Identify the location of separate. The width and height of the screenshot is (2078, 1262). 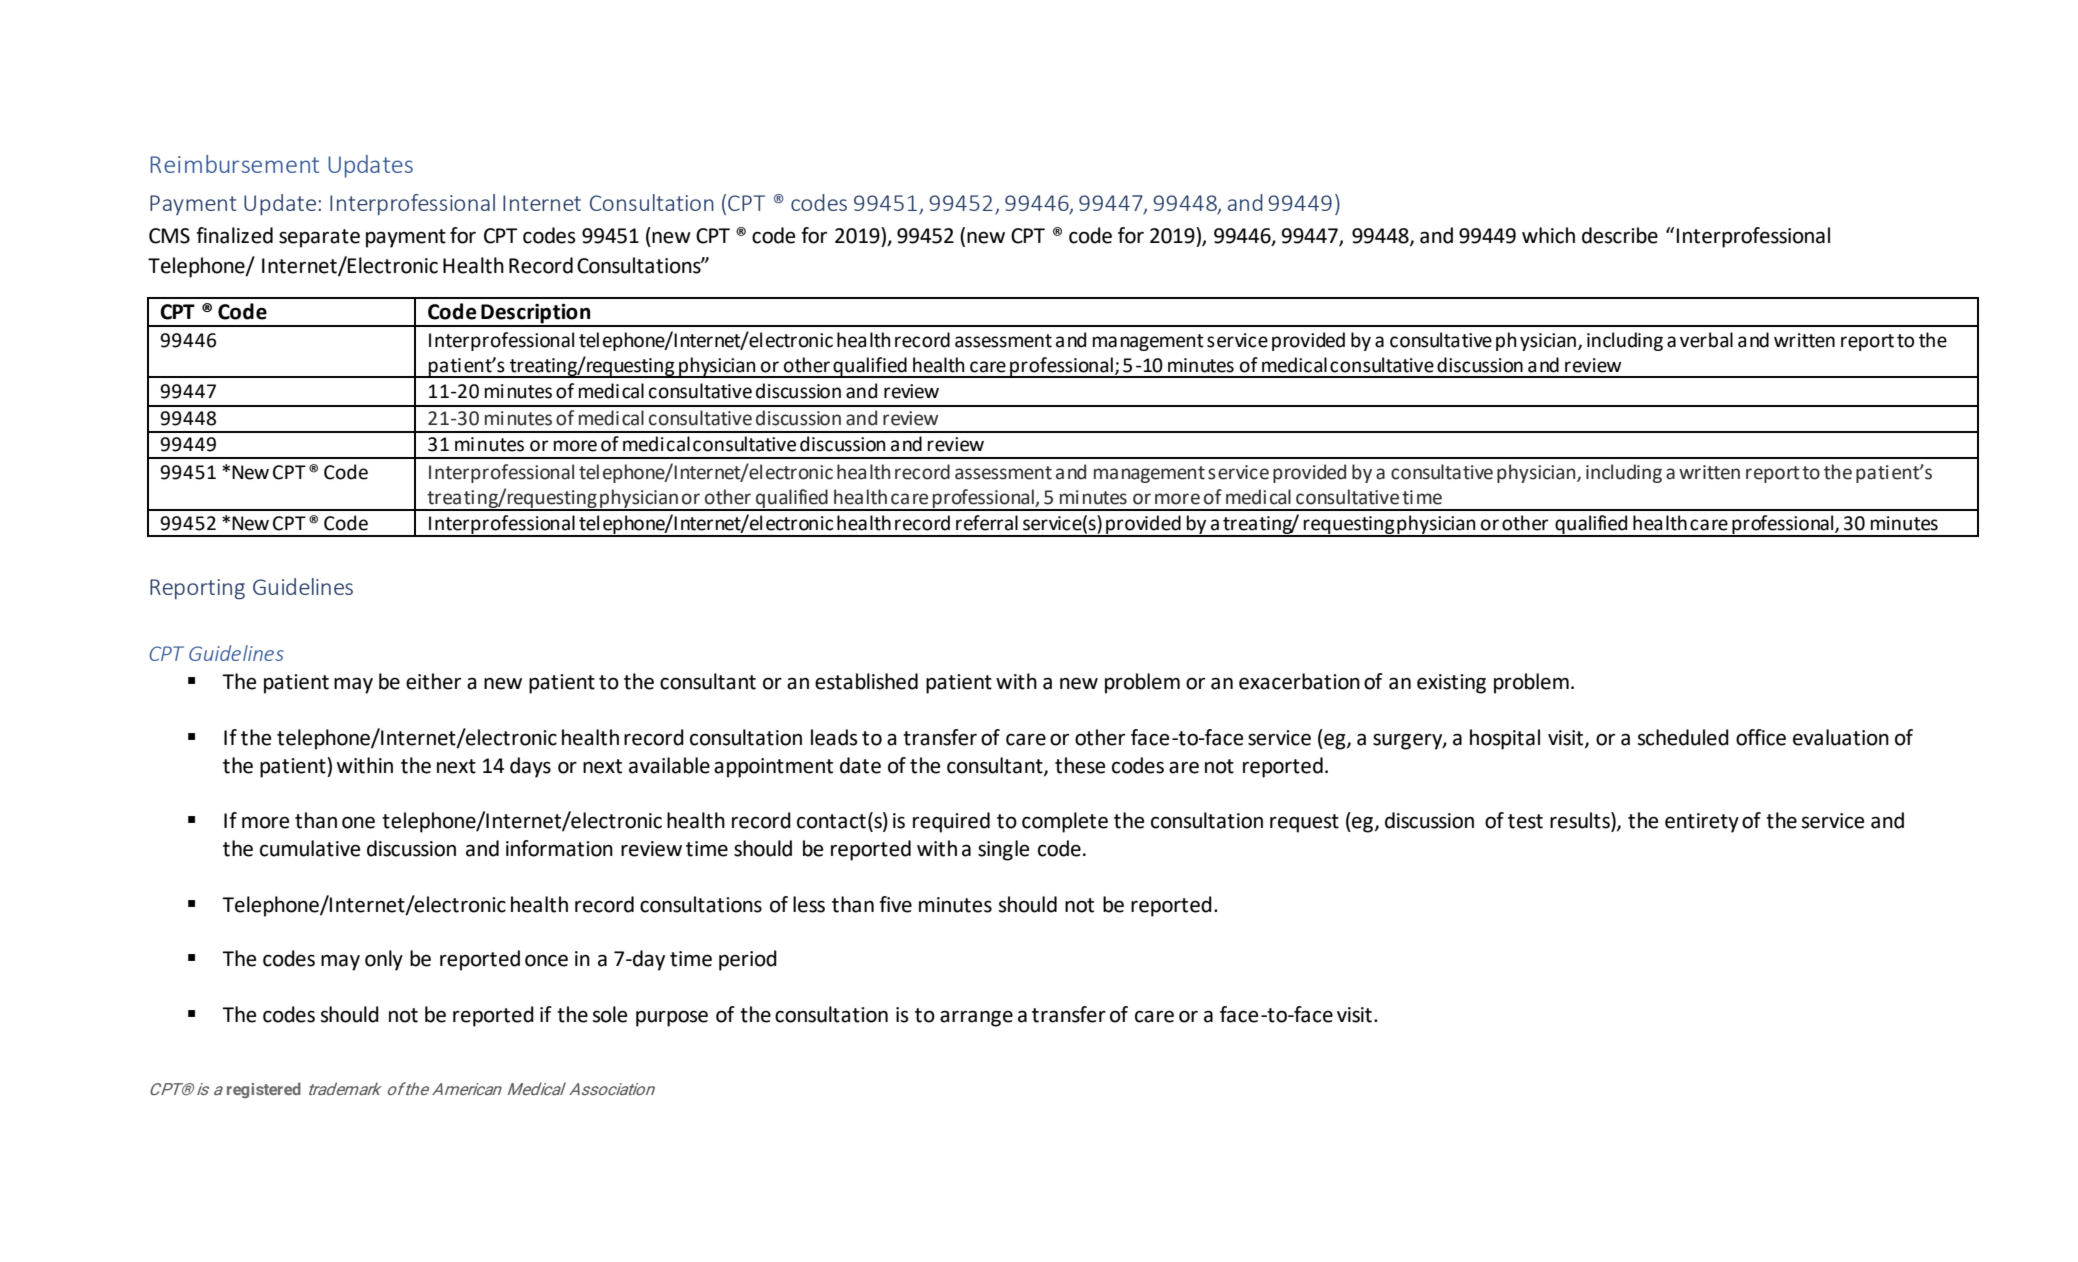
(319, 238).
